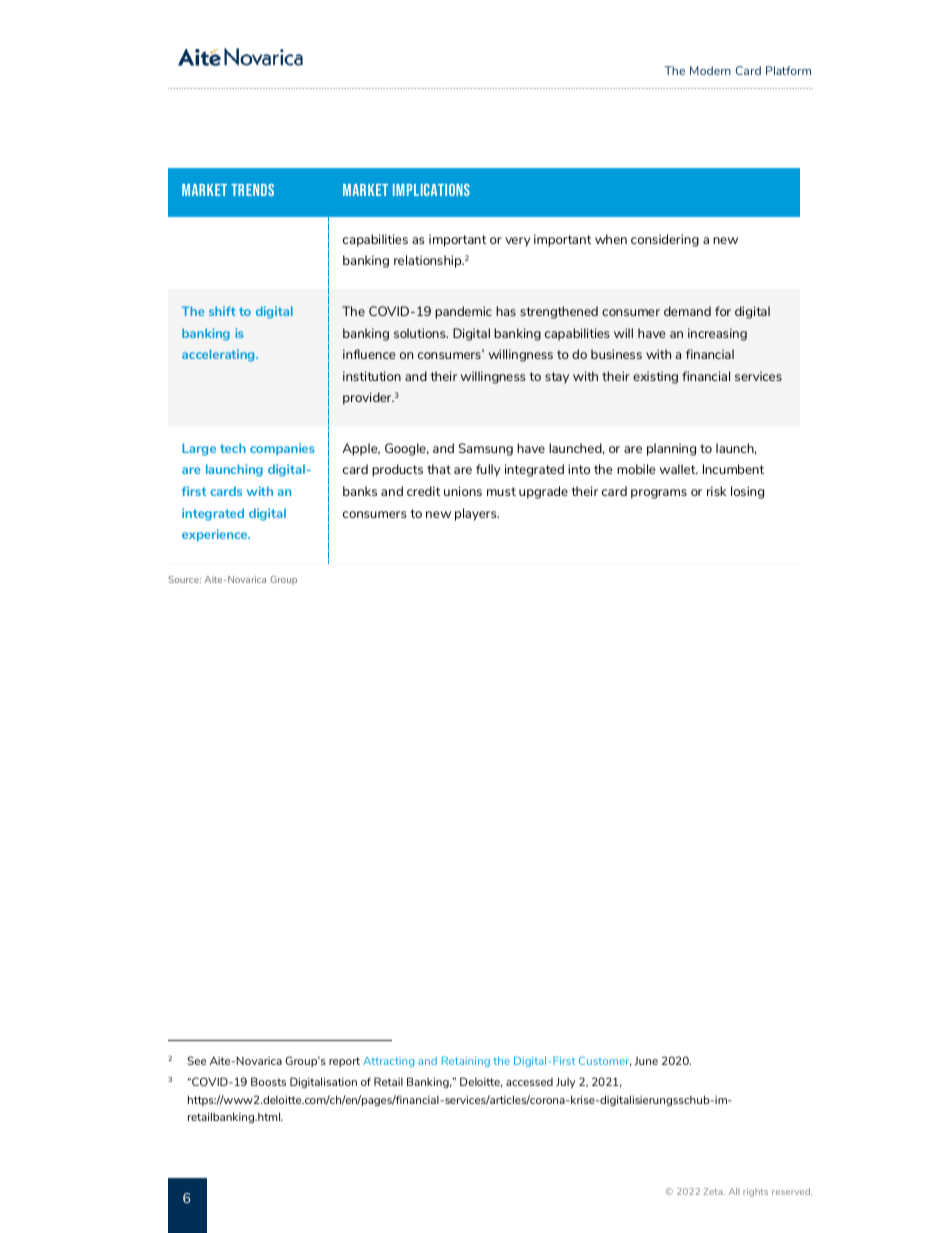 The width and height of the screenshot is (952, 1233). What do you see at coordinates (431, 190) in the screenshot?
I see `implications` at bounding box center [431, 190].
